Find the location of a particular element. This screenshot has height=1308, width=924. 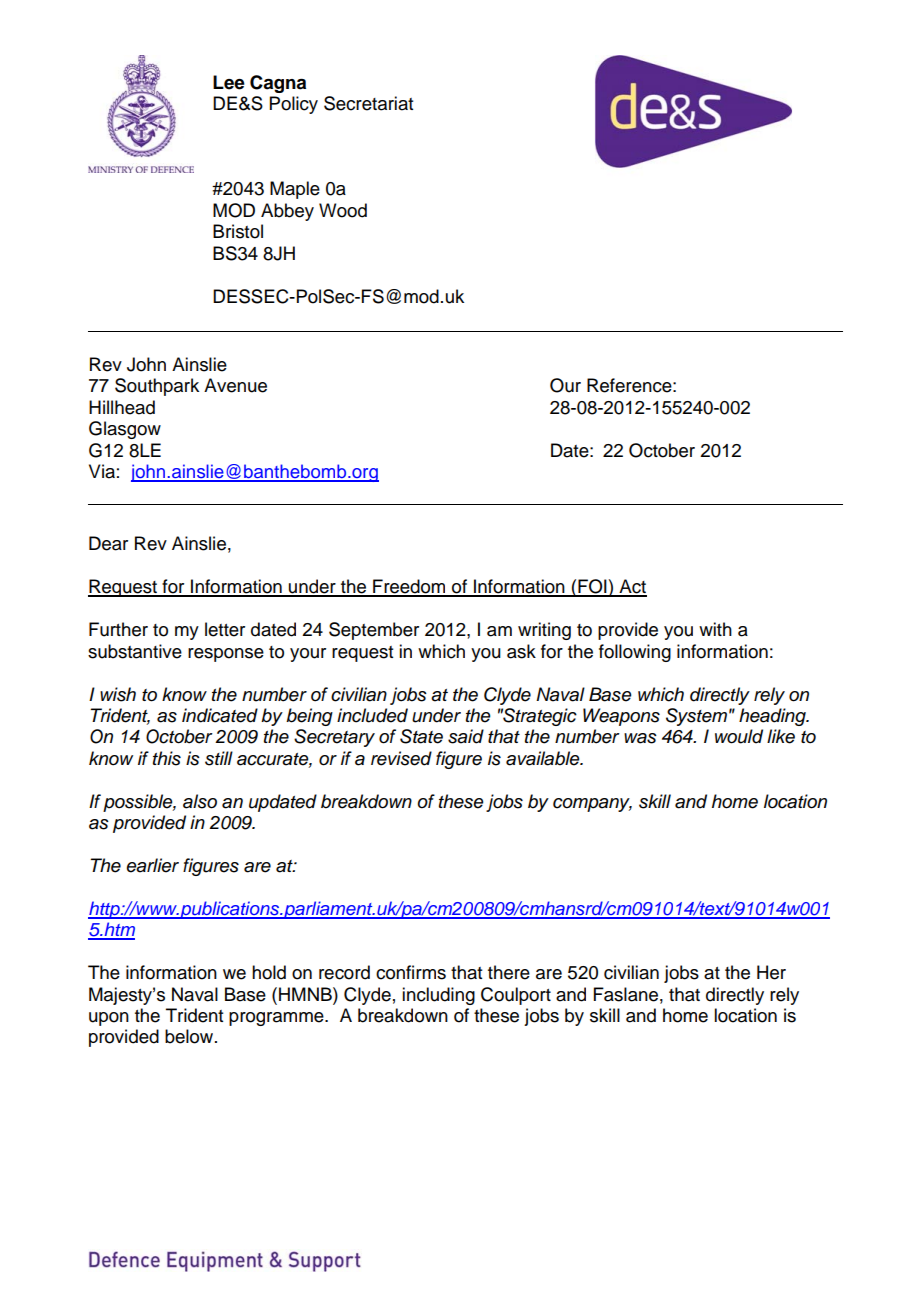

below is located at coordinates (190, 1036).
